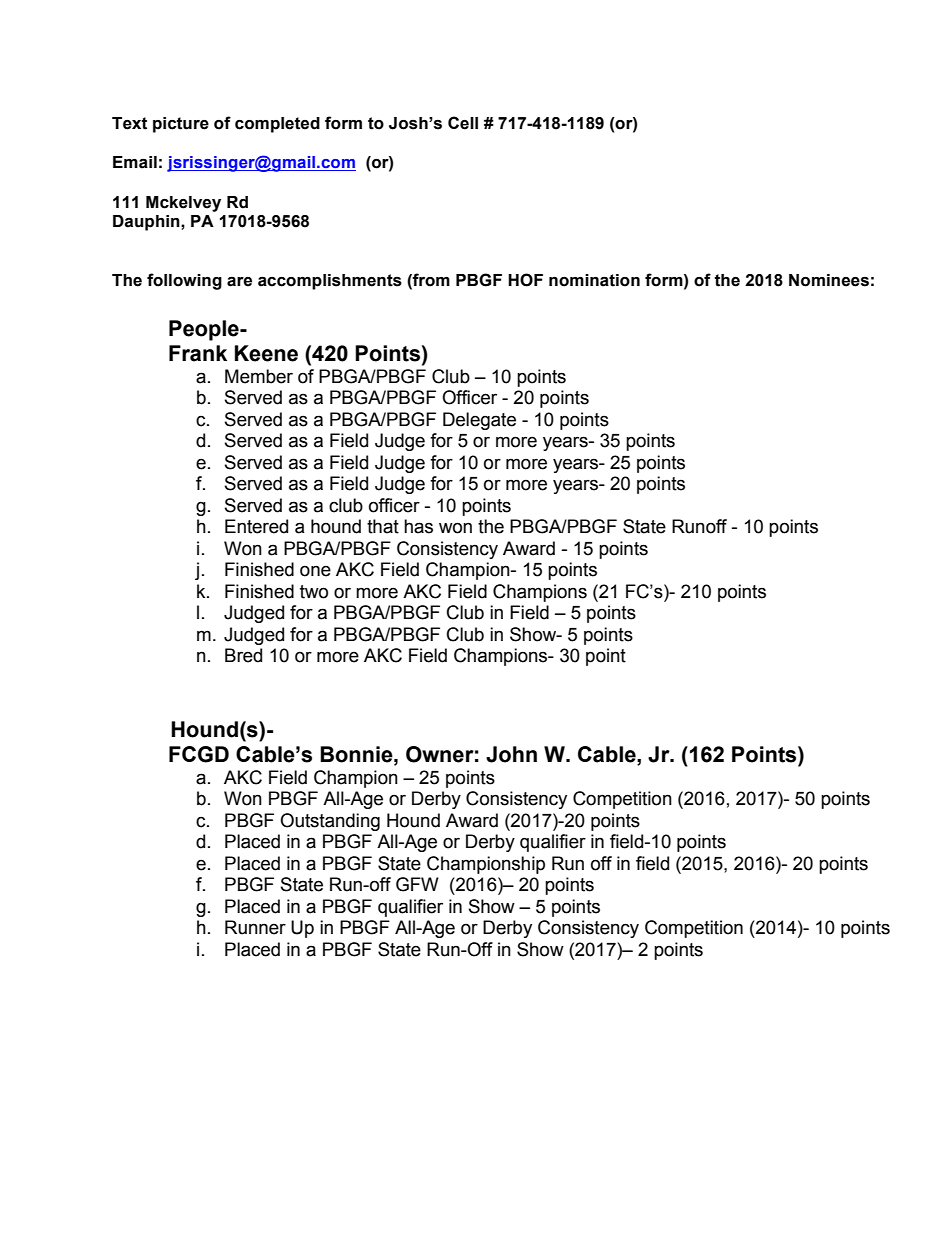 The height and width of the screenshot is (1233, 952). I want to click on Nominees, so click(829, 280).
